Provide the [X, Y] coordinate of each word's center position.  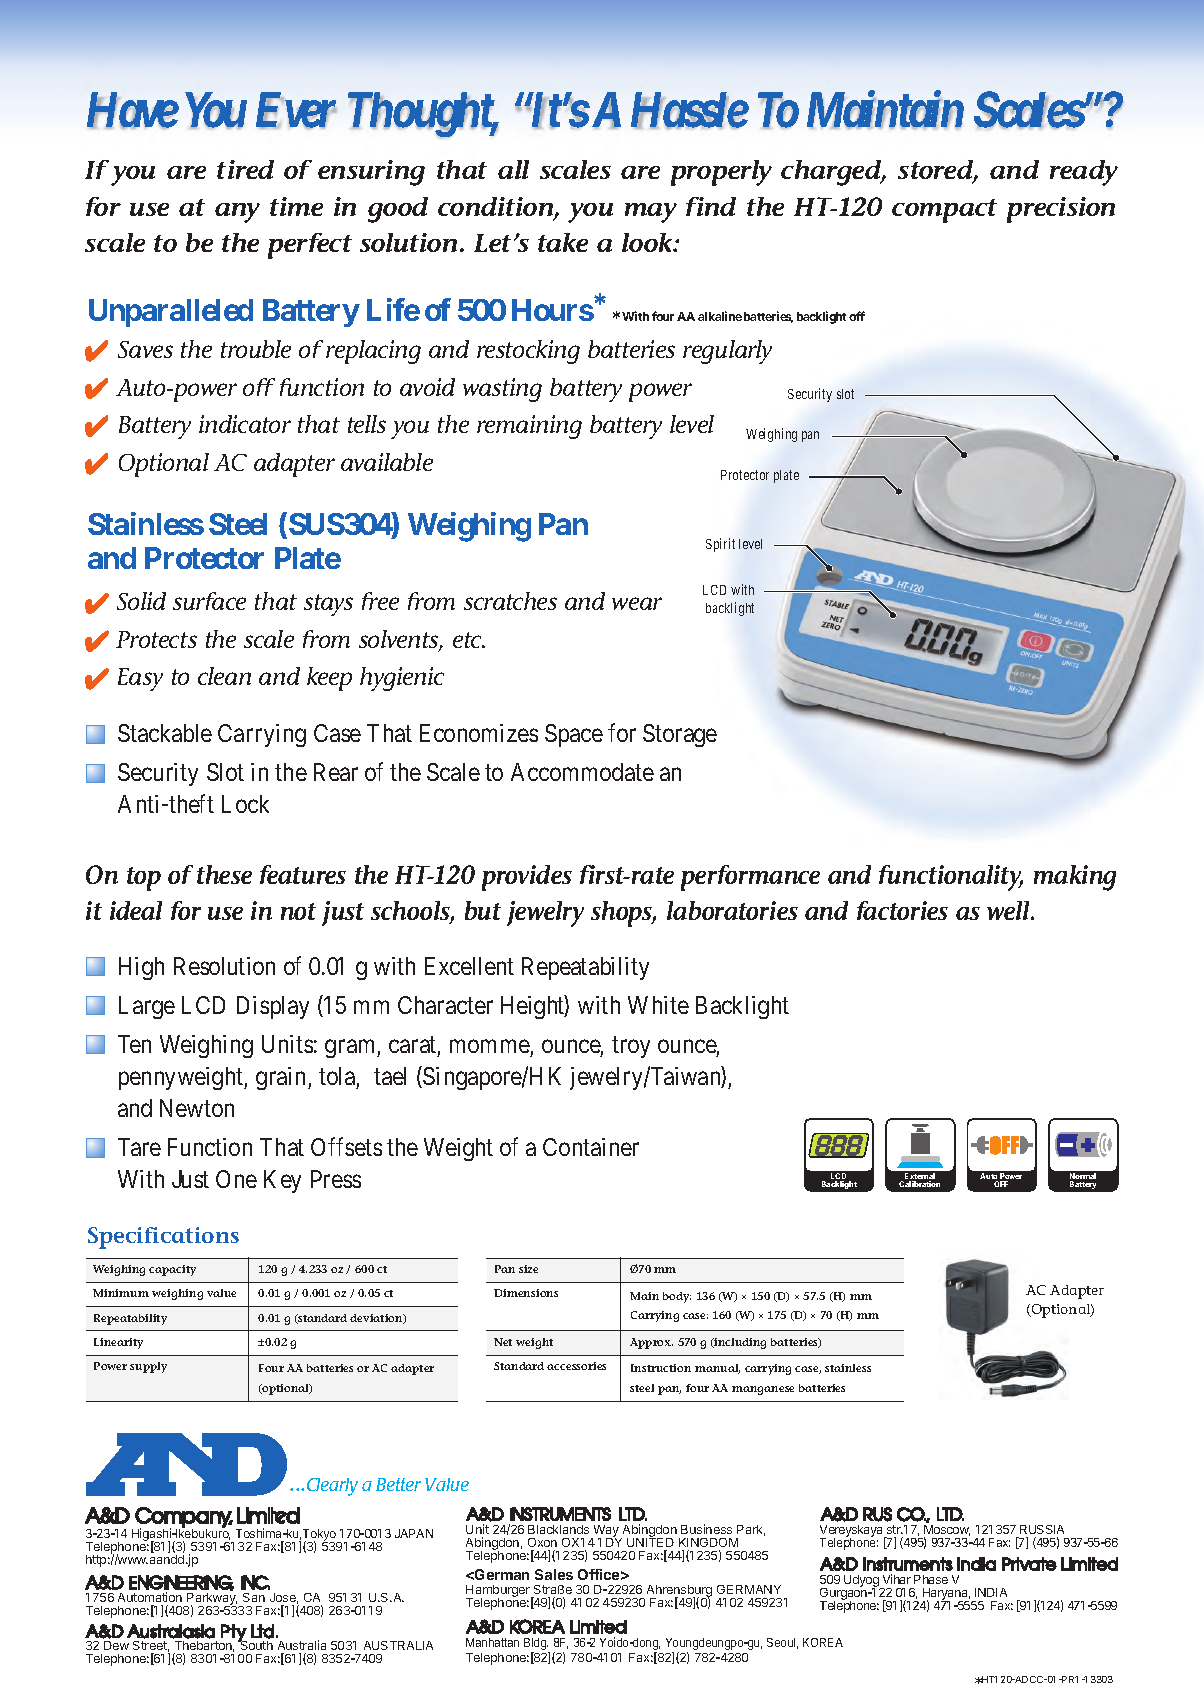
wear [637, 603]
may [651, 213]
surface [209, 601]
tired [245, 169]
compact [944, 211]
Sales [554, 1574]
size [528, 1269]
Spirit [720, 545]
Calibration [919, 1184]
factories [902, 910]
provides [527, 878]
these [224, 874]
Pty [234, 1633]
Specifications [163, 1238]
